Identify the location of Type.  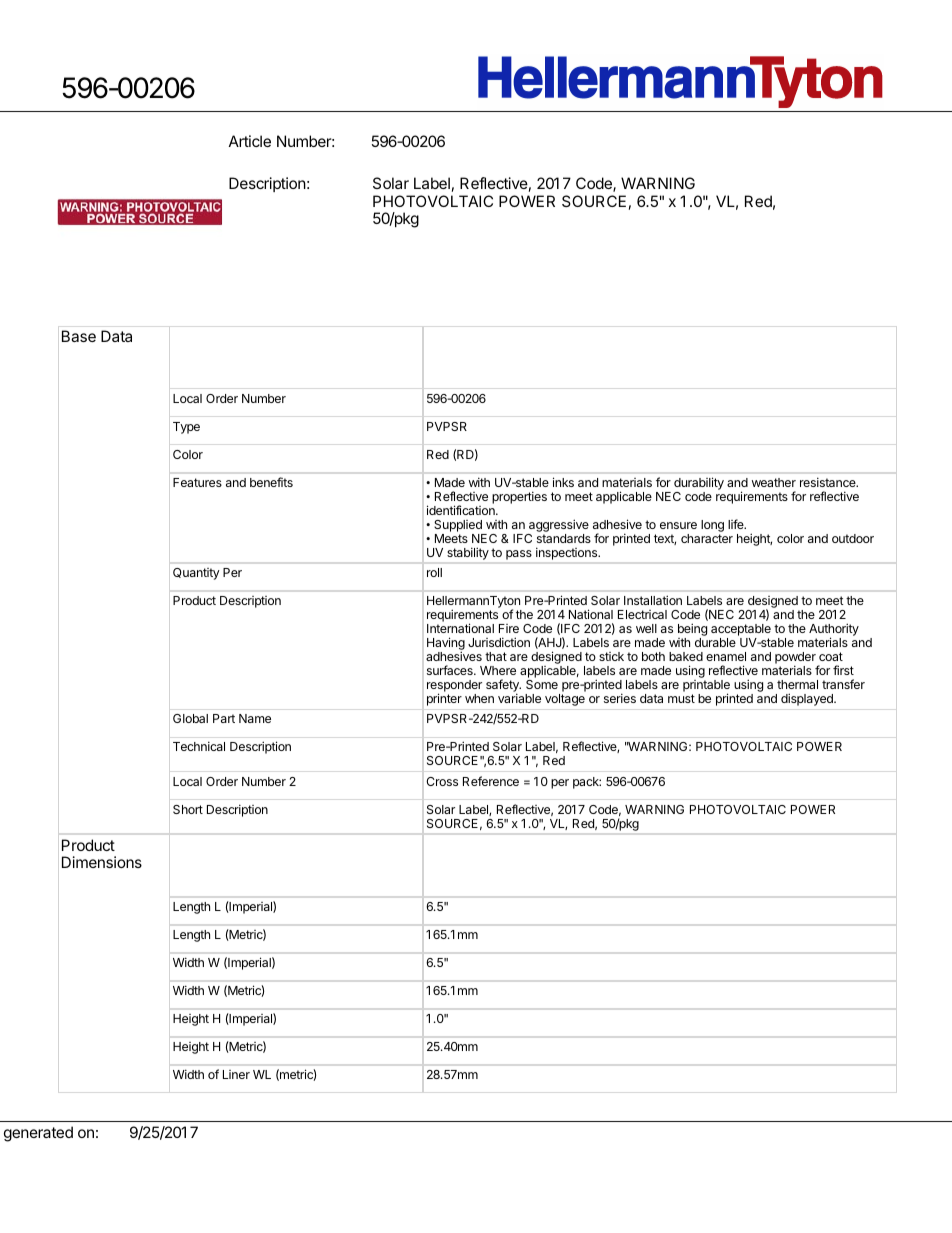
(186, 428).
